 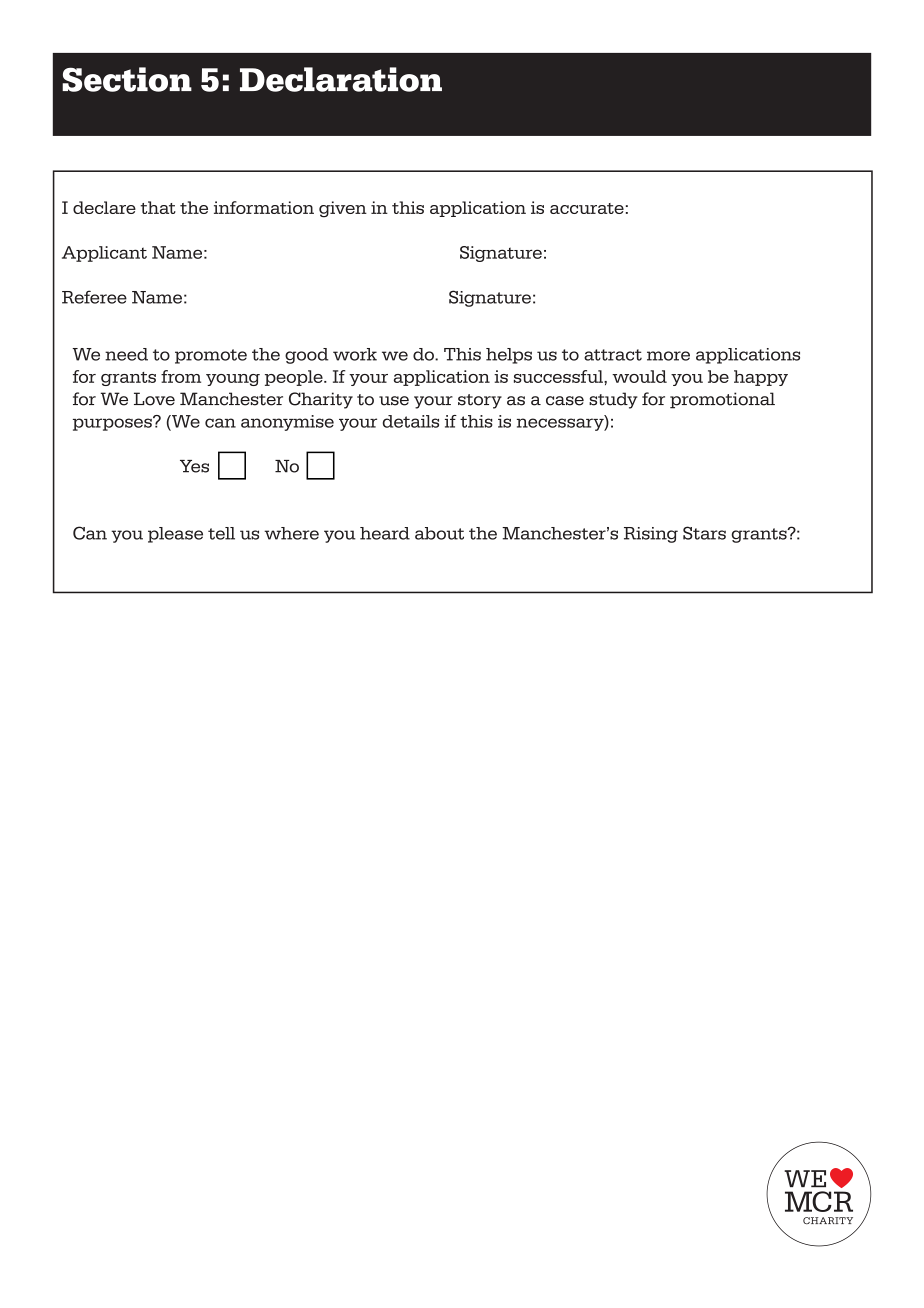 What do you see at coordinates (355, 354) in the document?
I see `work` at bounding box center [355, 354].
